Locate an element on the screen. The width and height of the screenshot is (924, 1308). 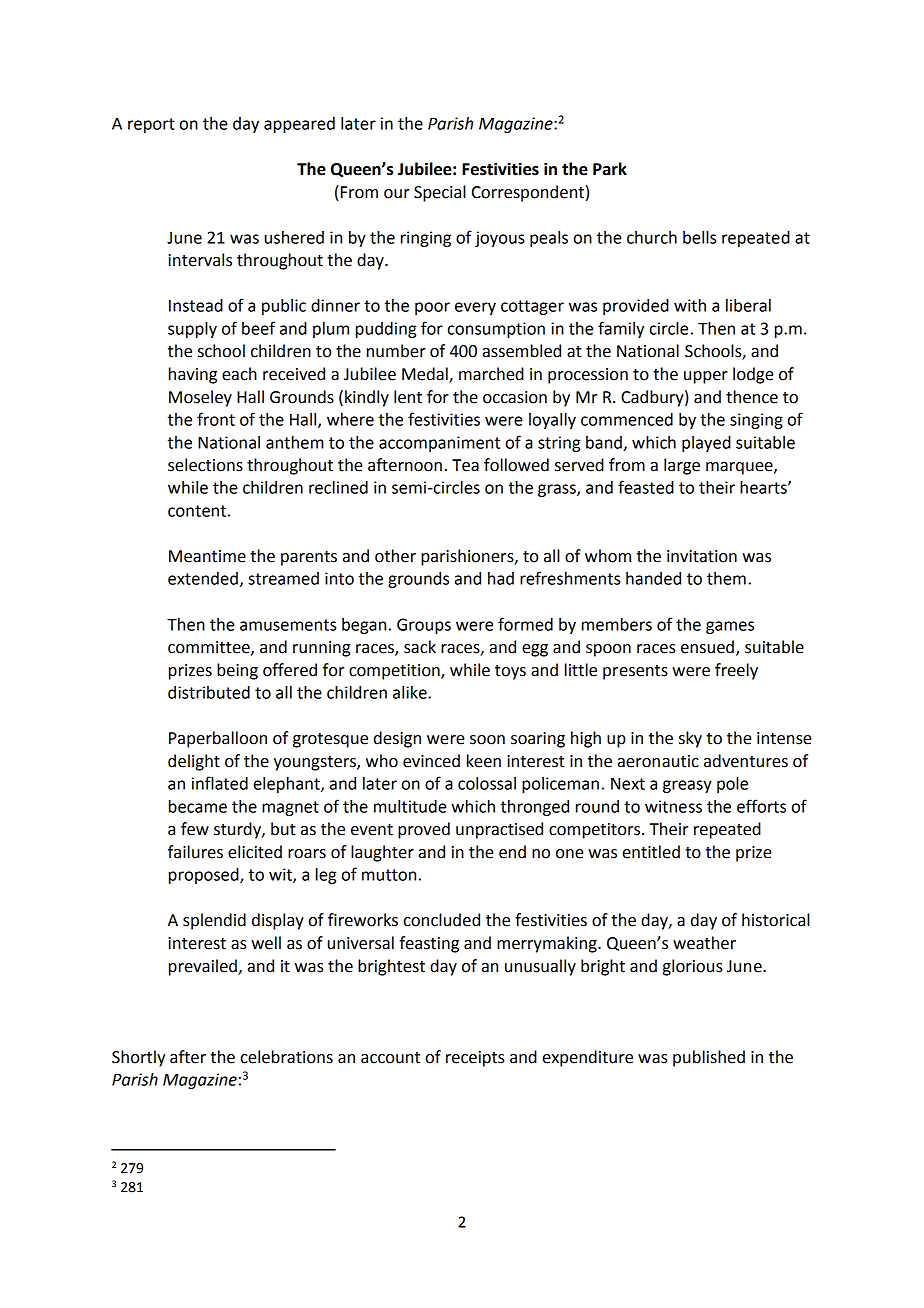
report is located at coordinates (151, 125).
